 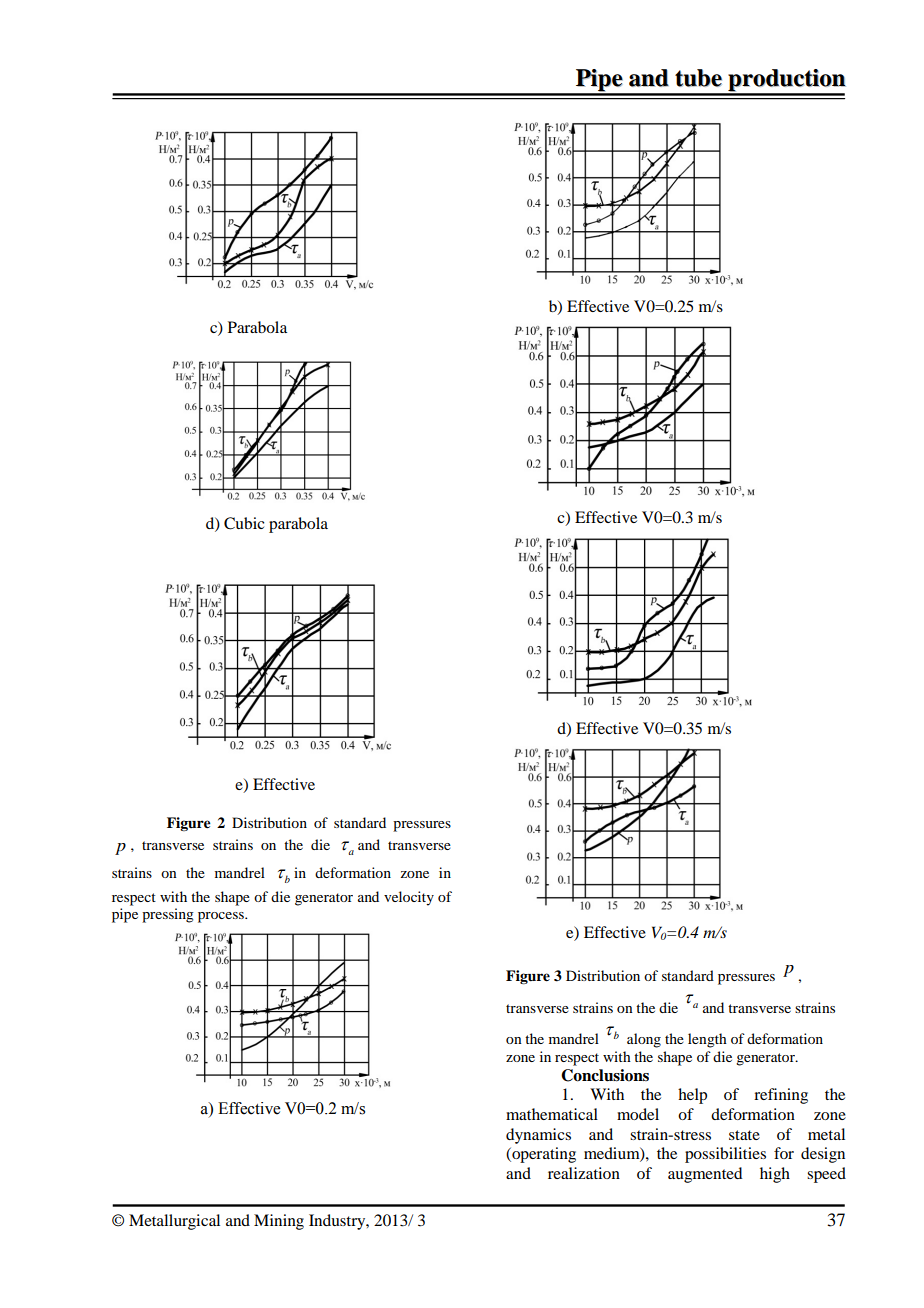 What do you see at coordinates (538, 1136) in the screenshot?
I see `dynamics` at bounding box center [538, 1136].
